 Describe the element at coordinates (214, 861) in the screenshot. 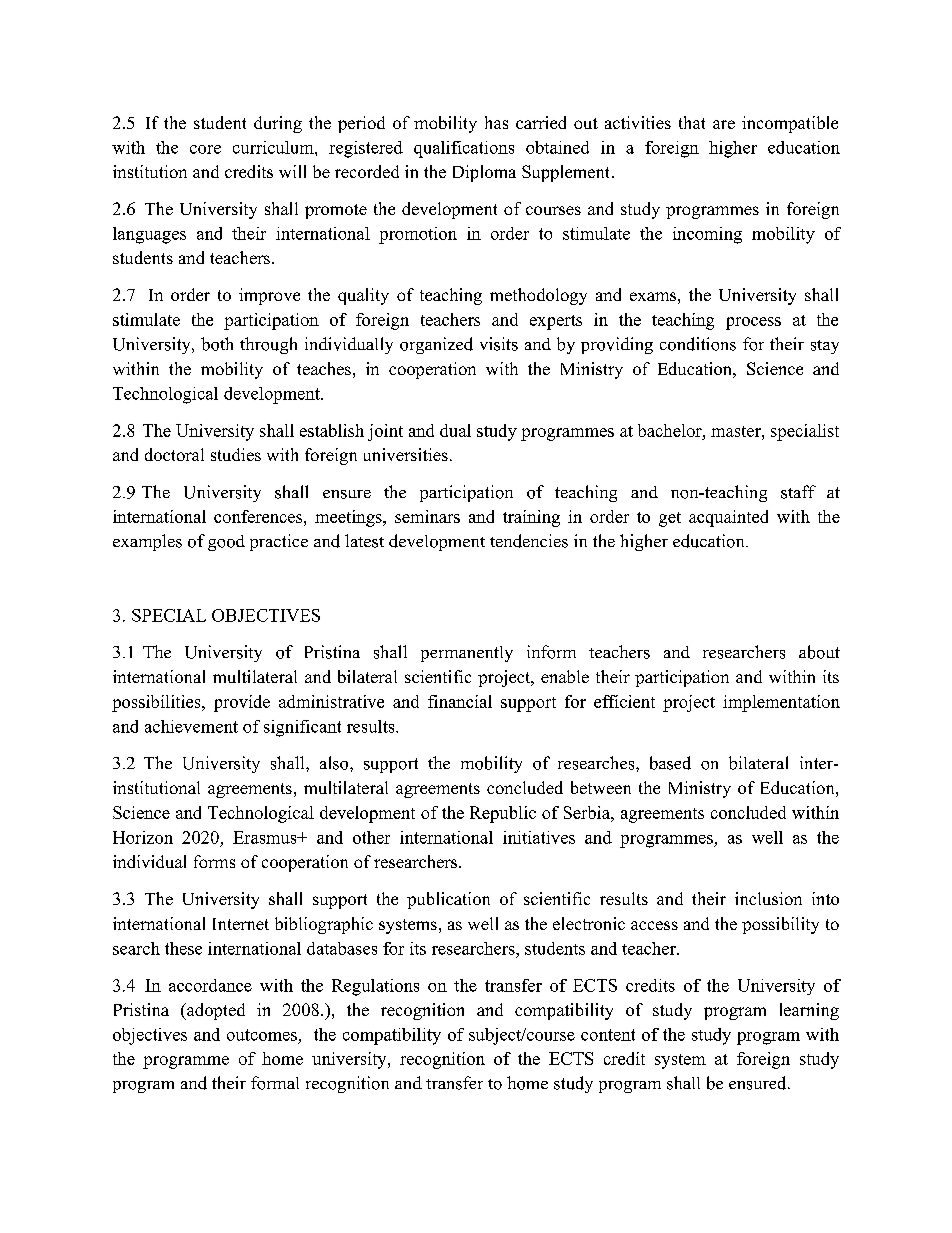

I see `forms` at that location.
